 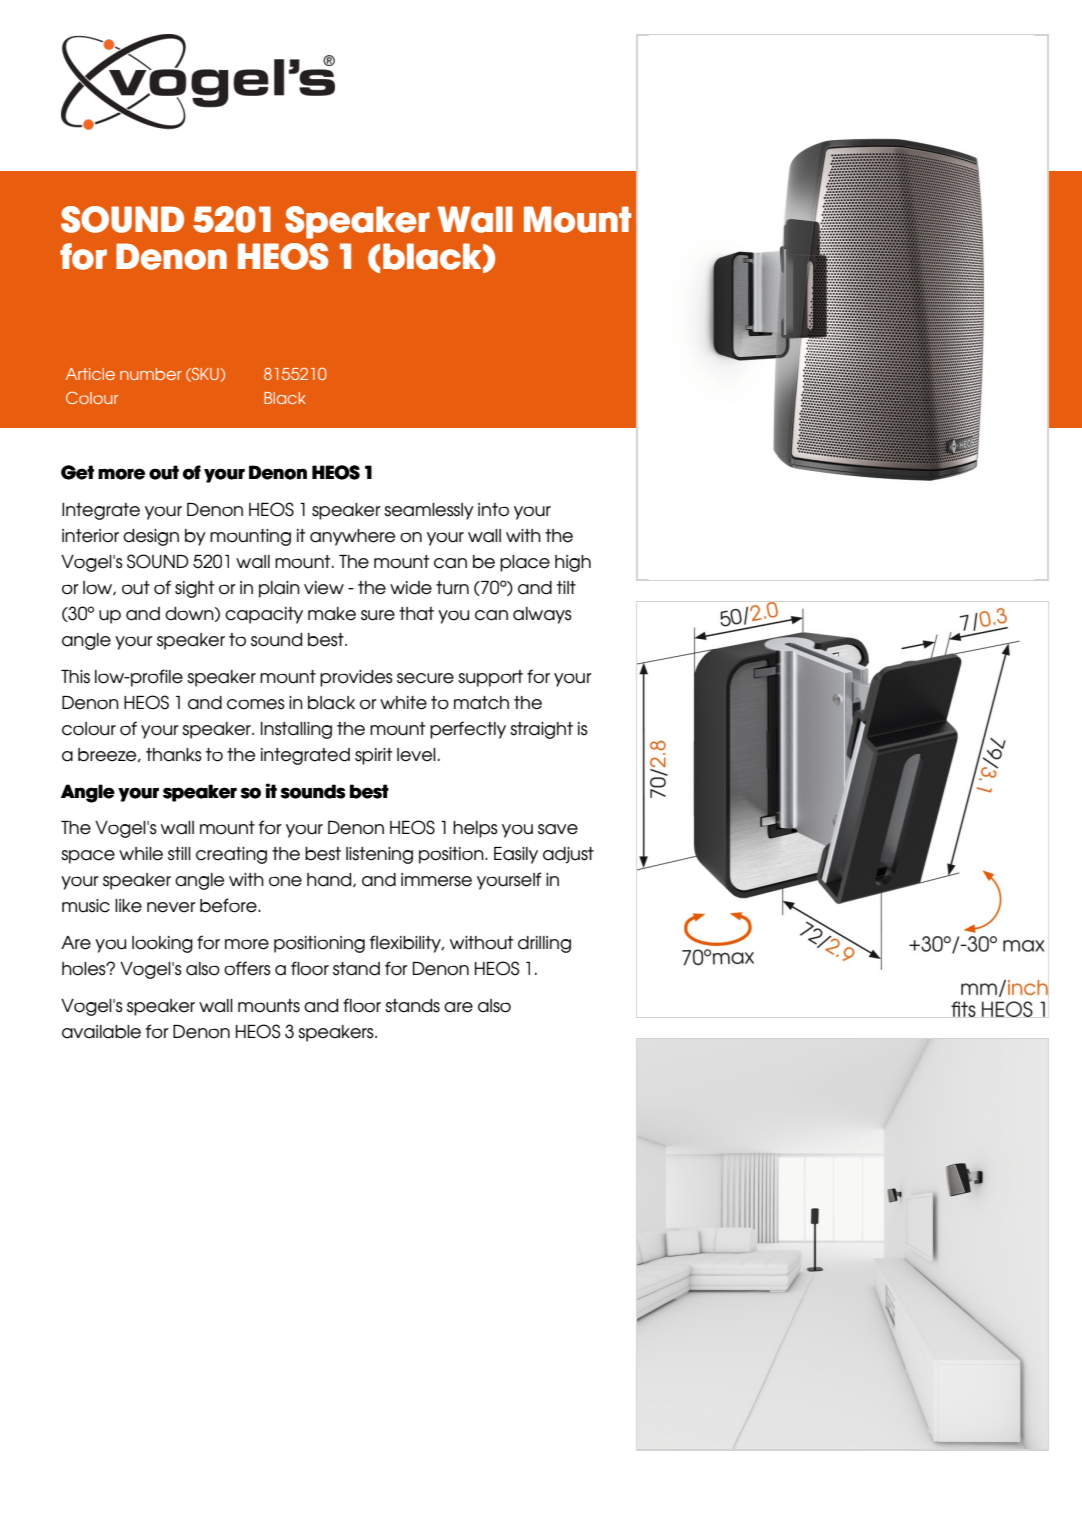 I want to click on into, so click(x=493, y=510).
